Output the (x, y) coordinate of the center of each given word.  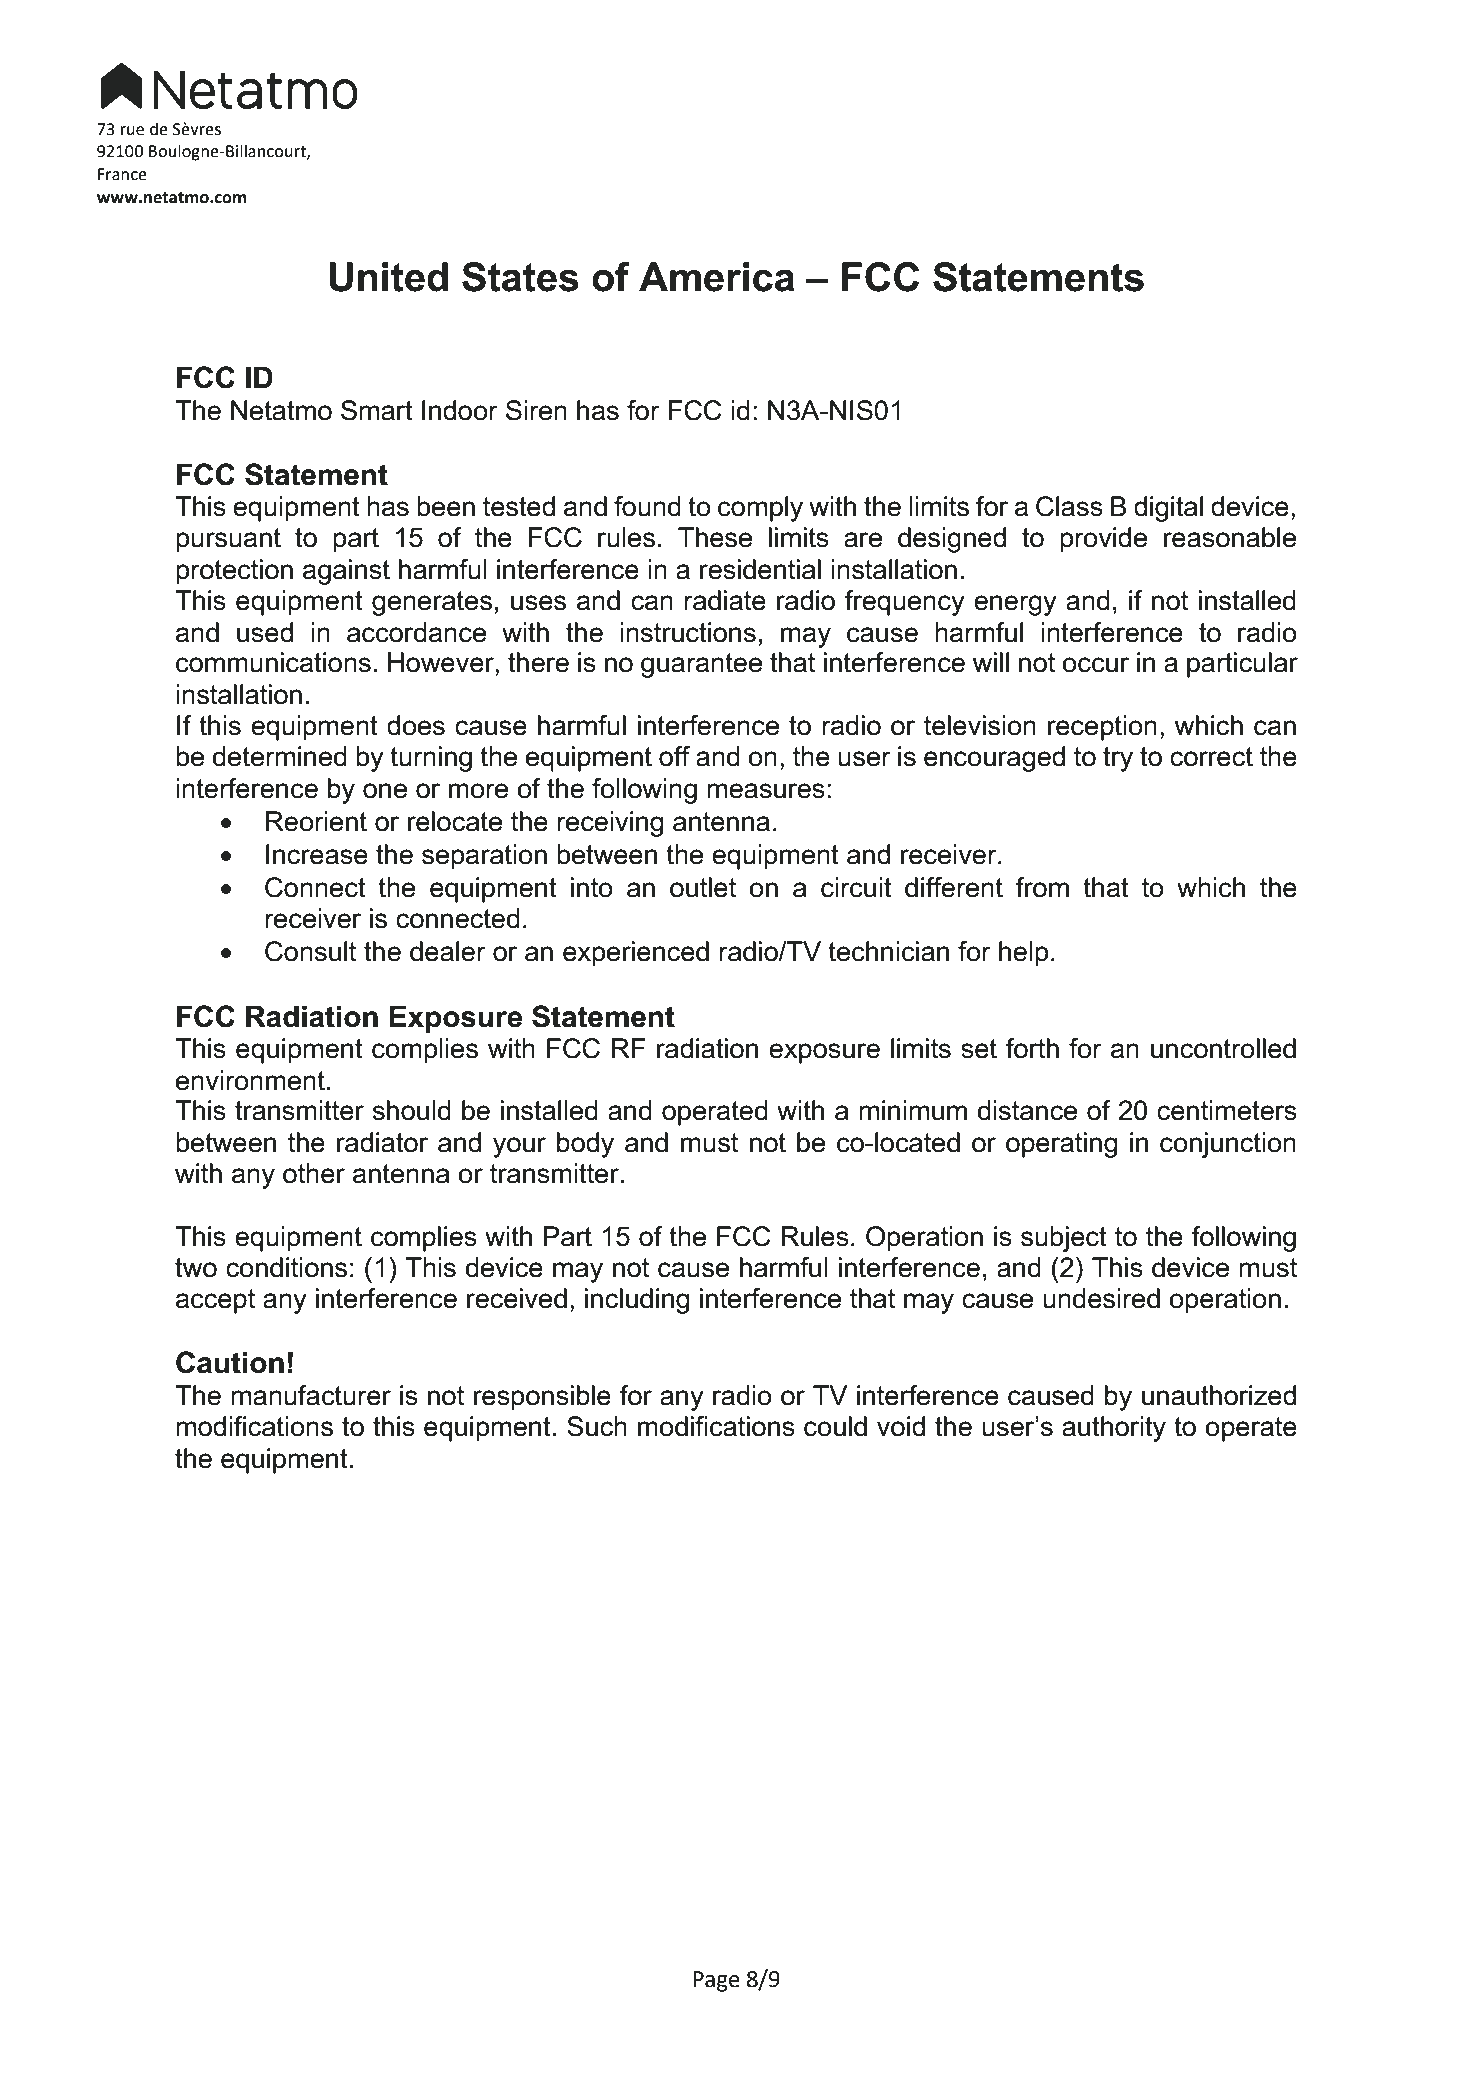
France (122, 174)
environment (250, 1080)
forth (1032, 1048)
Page (716, 1981)
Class (1069, 506)
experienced (636, 954)
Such (597, 1426)
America (717, 277)
